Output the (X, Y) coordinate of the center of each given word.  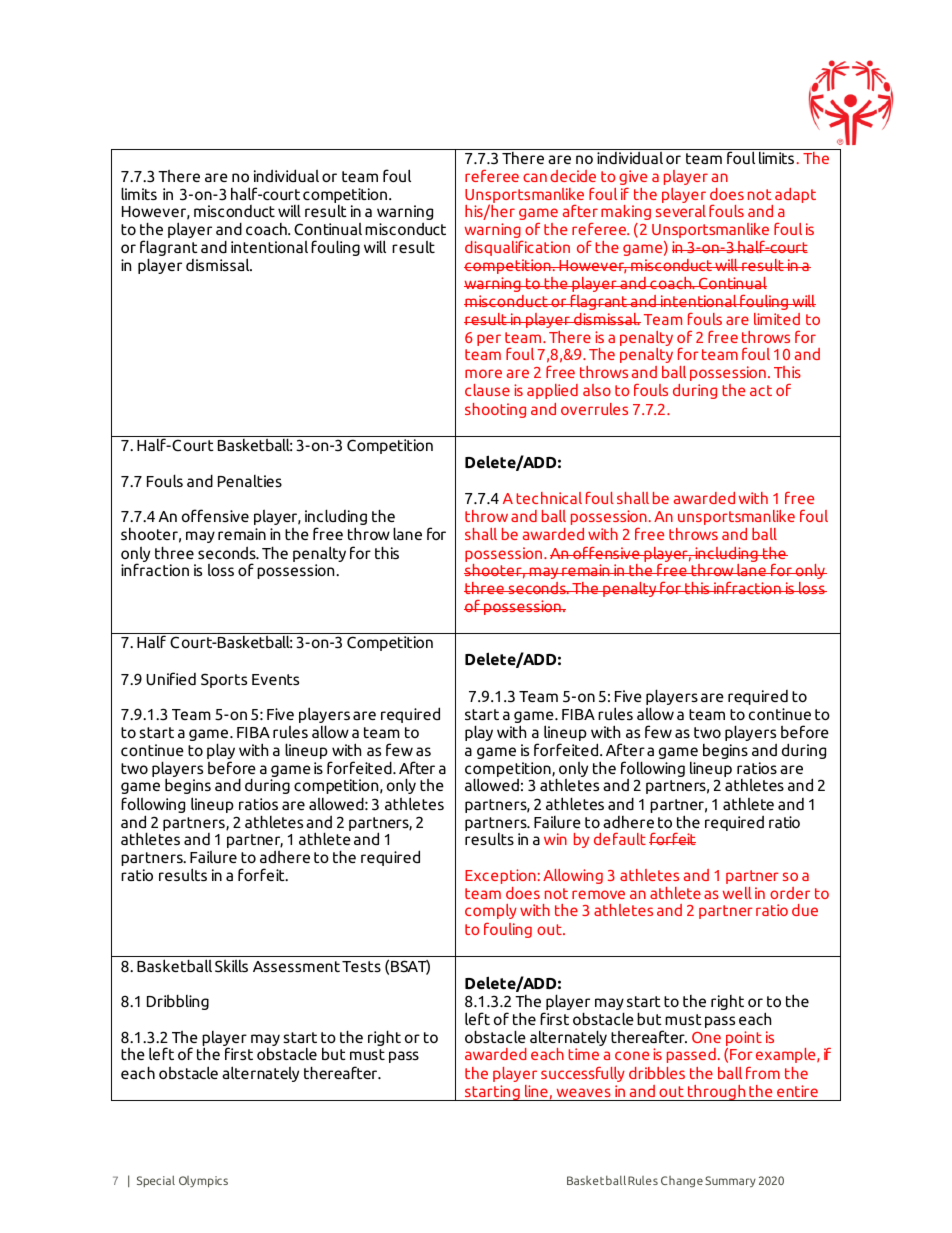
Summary (730, 1181)
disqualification (517, 248)
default (620, 838)
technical (549, 498)
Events (275, 679)
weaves (584, 1092)
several (681, 211)
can (535, 177)
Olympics (203, 1181)
